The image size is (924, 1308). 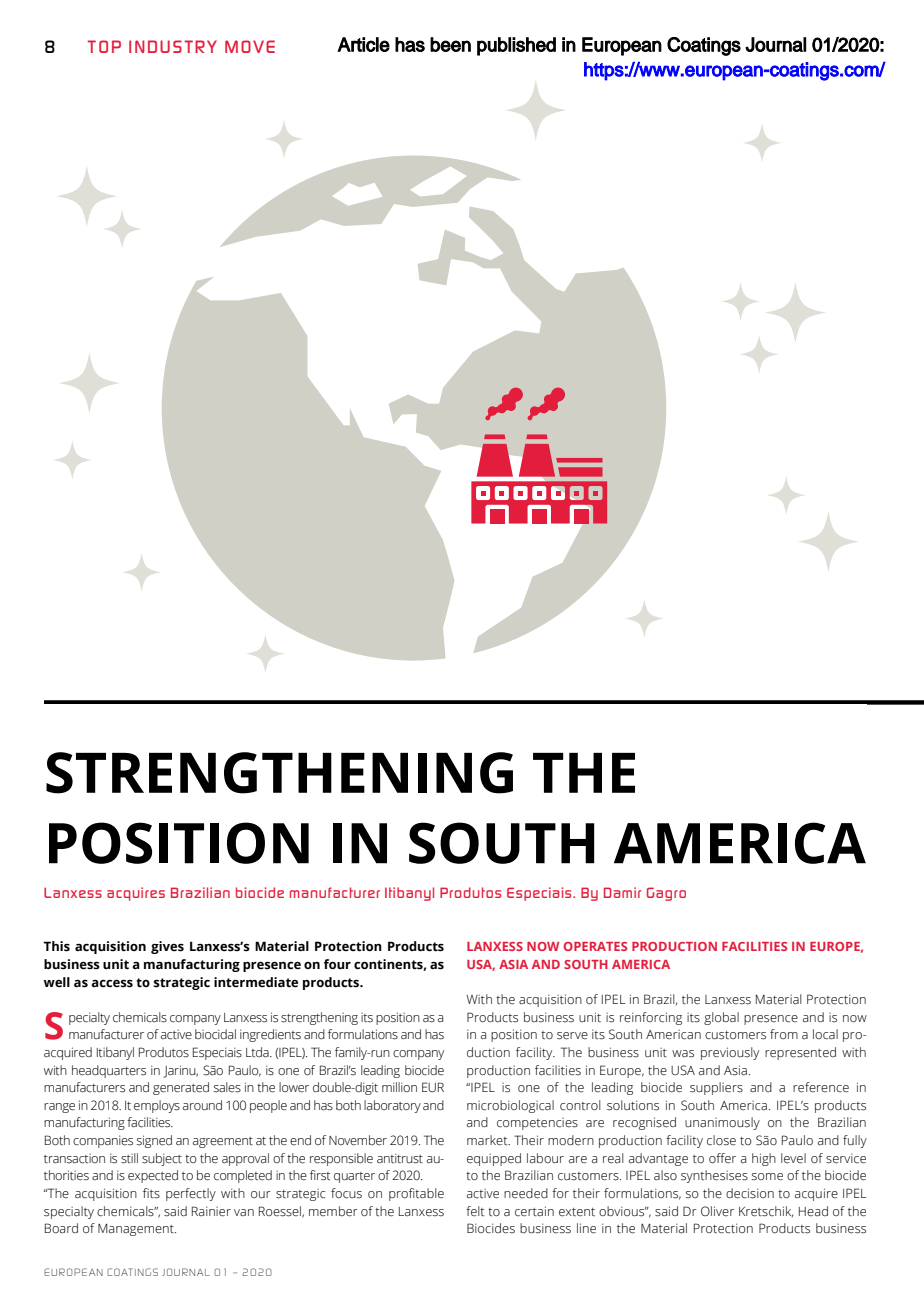 I want to click on Damir, so click(x=622, y=892).
